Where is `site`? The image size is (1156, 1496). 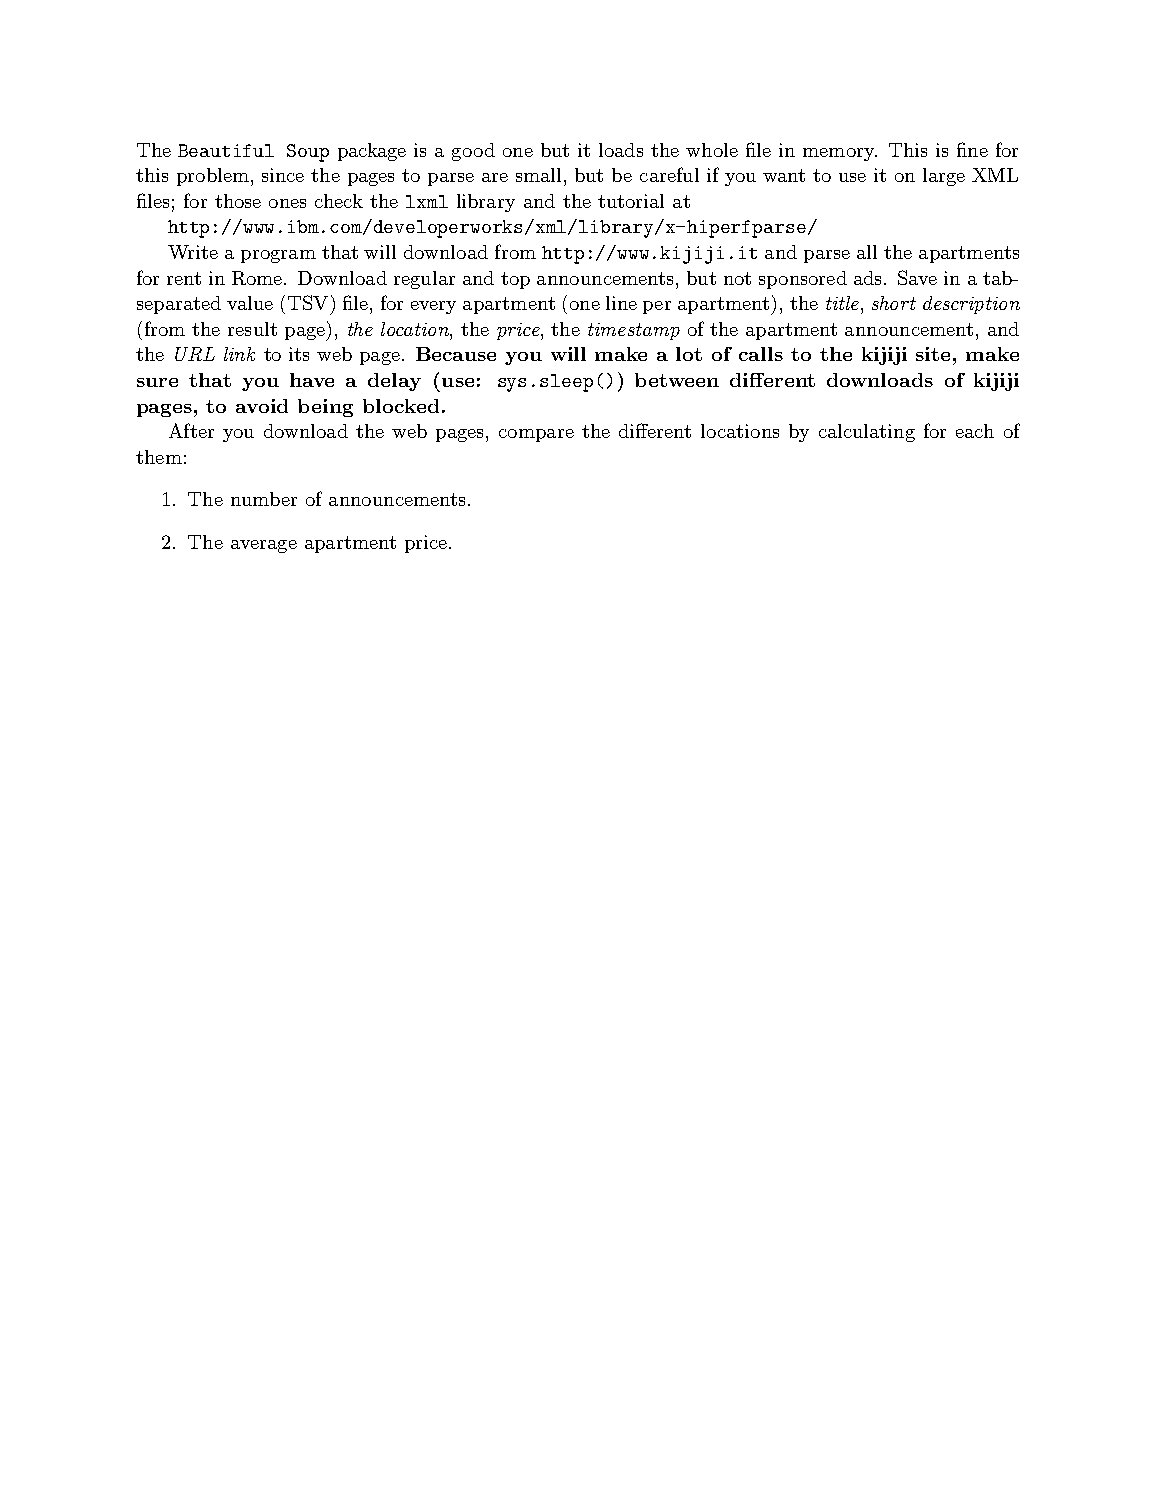
site is located at coordinates (933, 354).
